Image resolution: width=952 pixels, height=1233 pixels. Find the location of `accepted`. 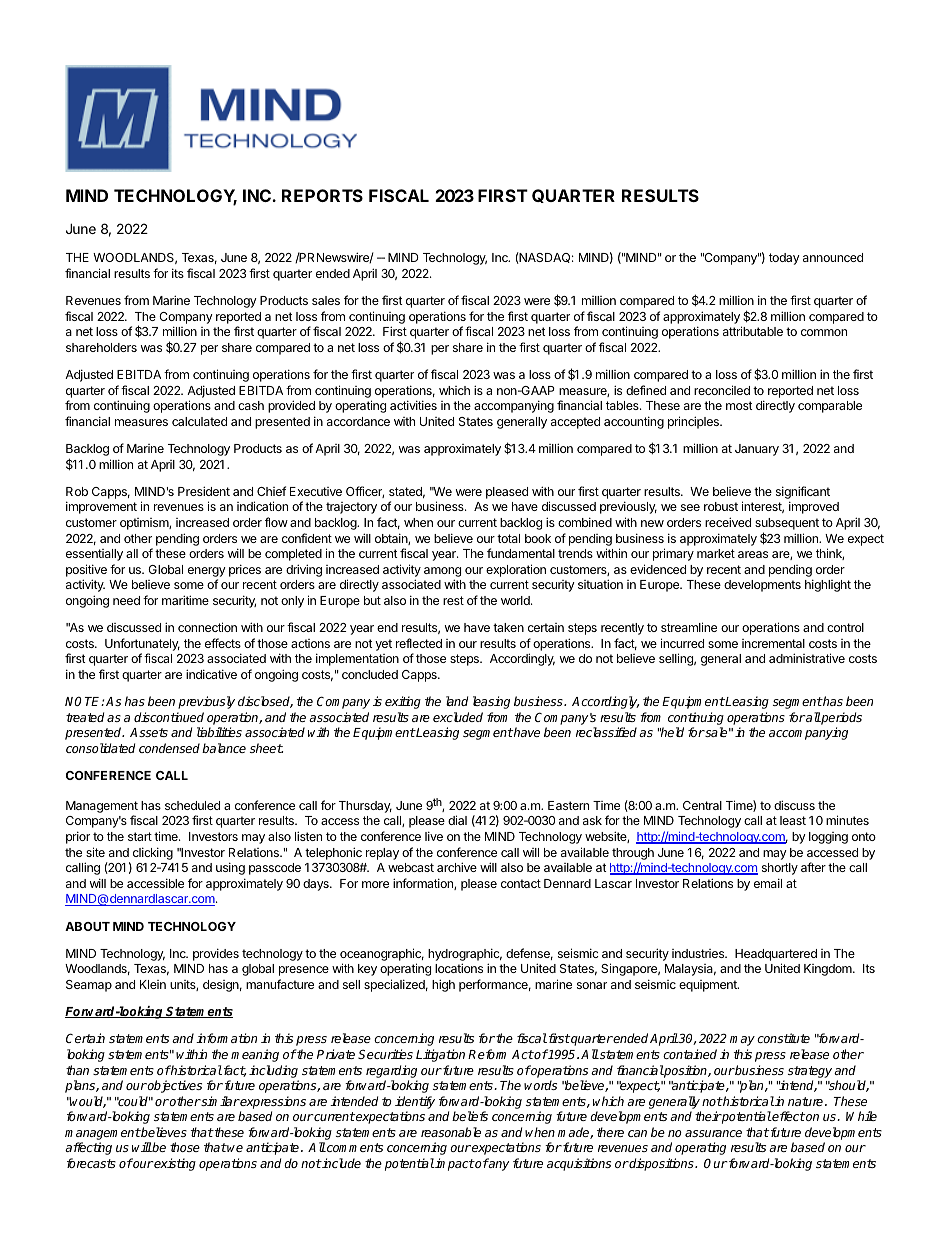

accepted is located at coordinates (575, 423).
